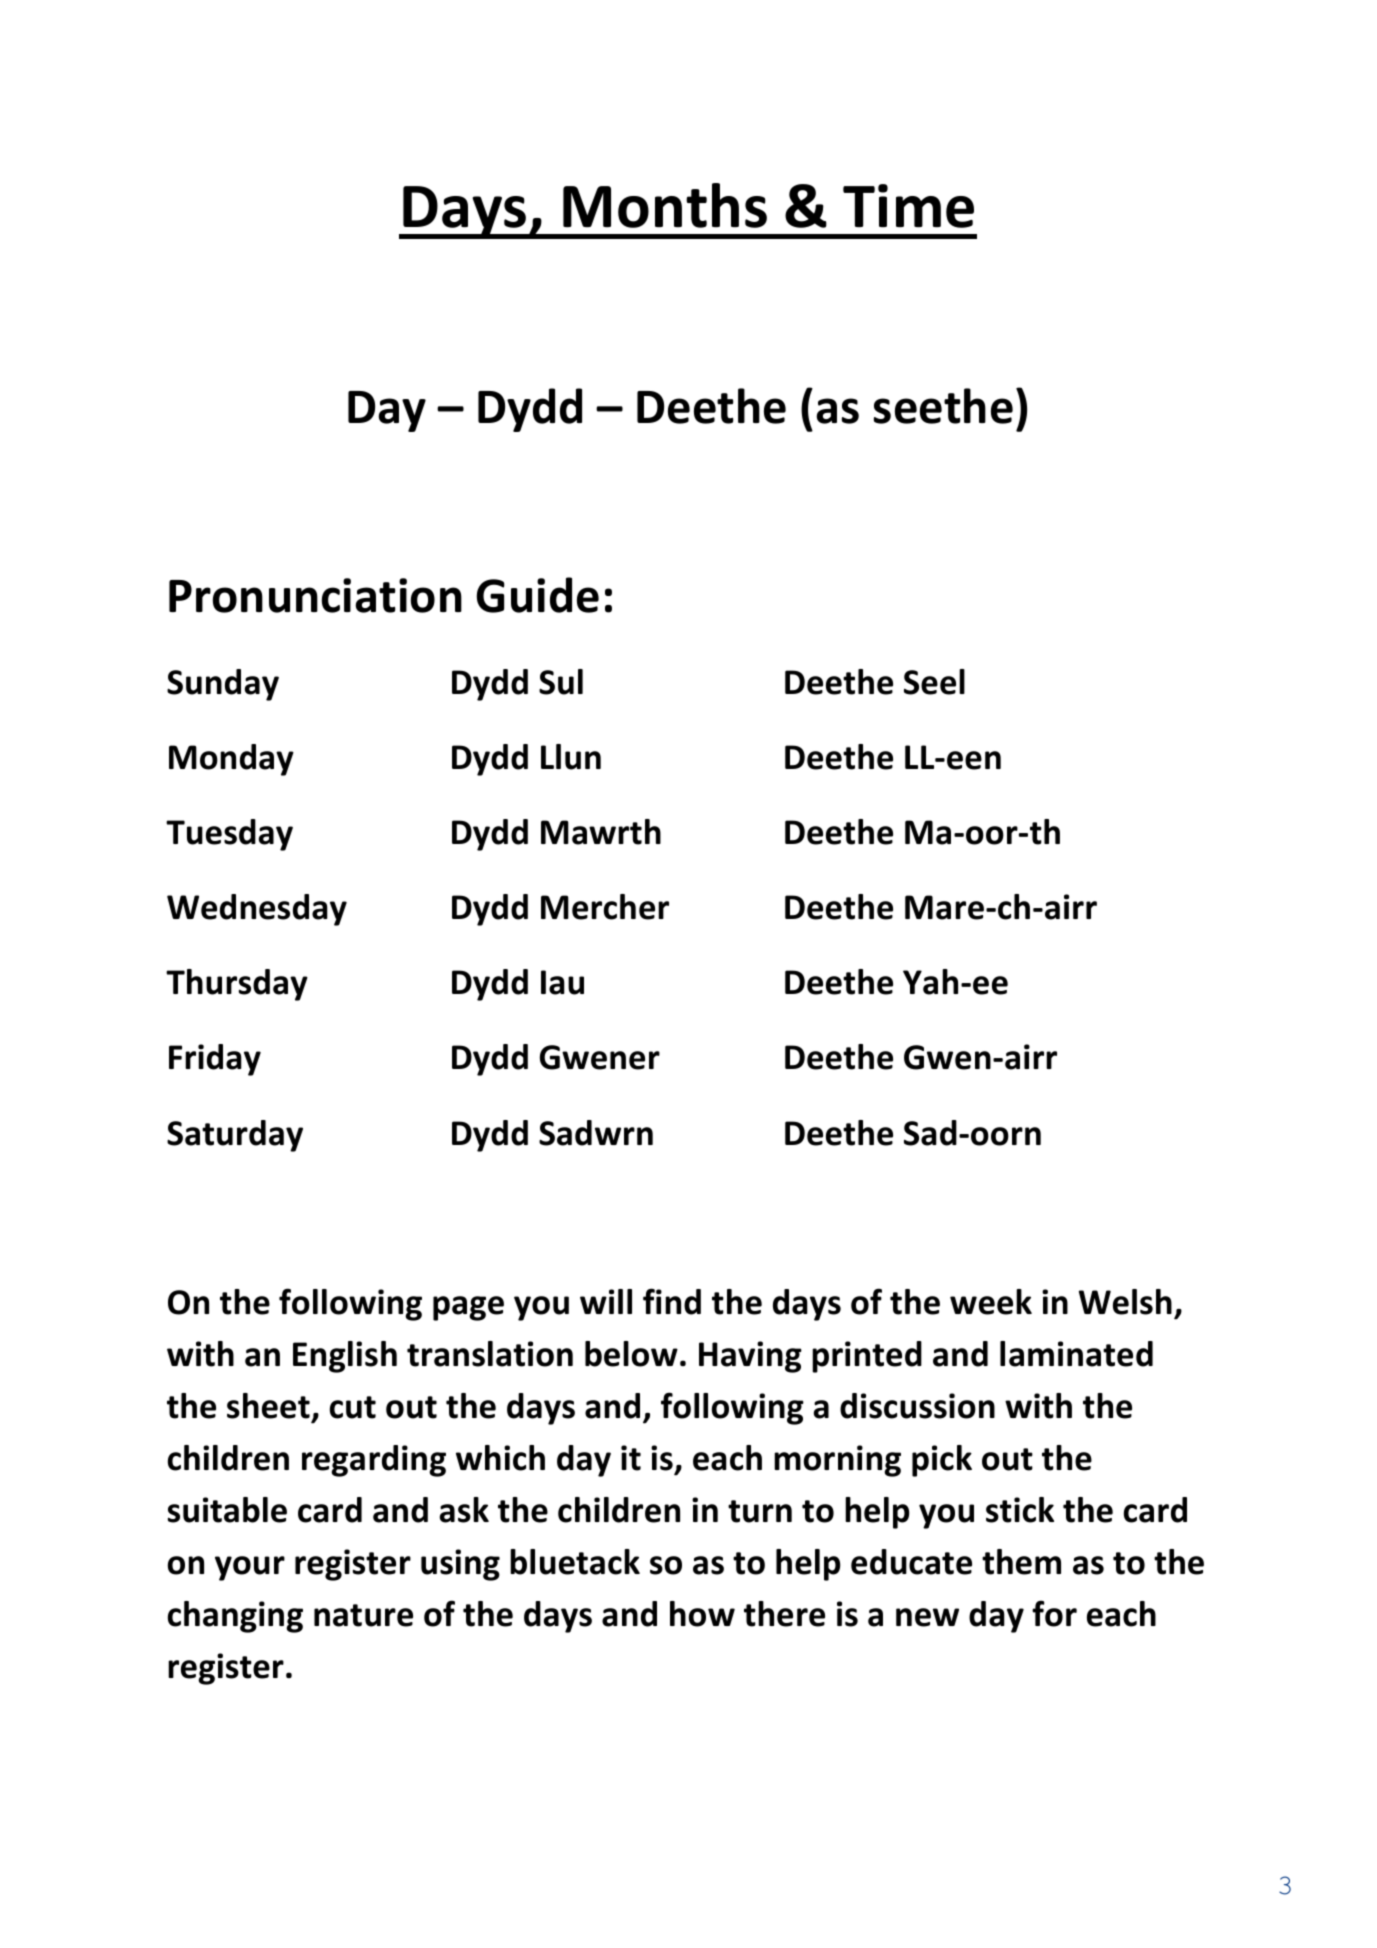 Image resolution: width=1377 pixels, height=1948 pixels. What do you see at coordinates (665, 205) in the page?
I see `Months` at bounding box center [665, 205].
